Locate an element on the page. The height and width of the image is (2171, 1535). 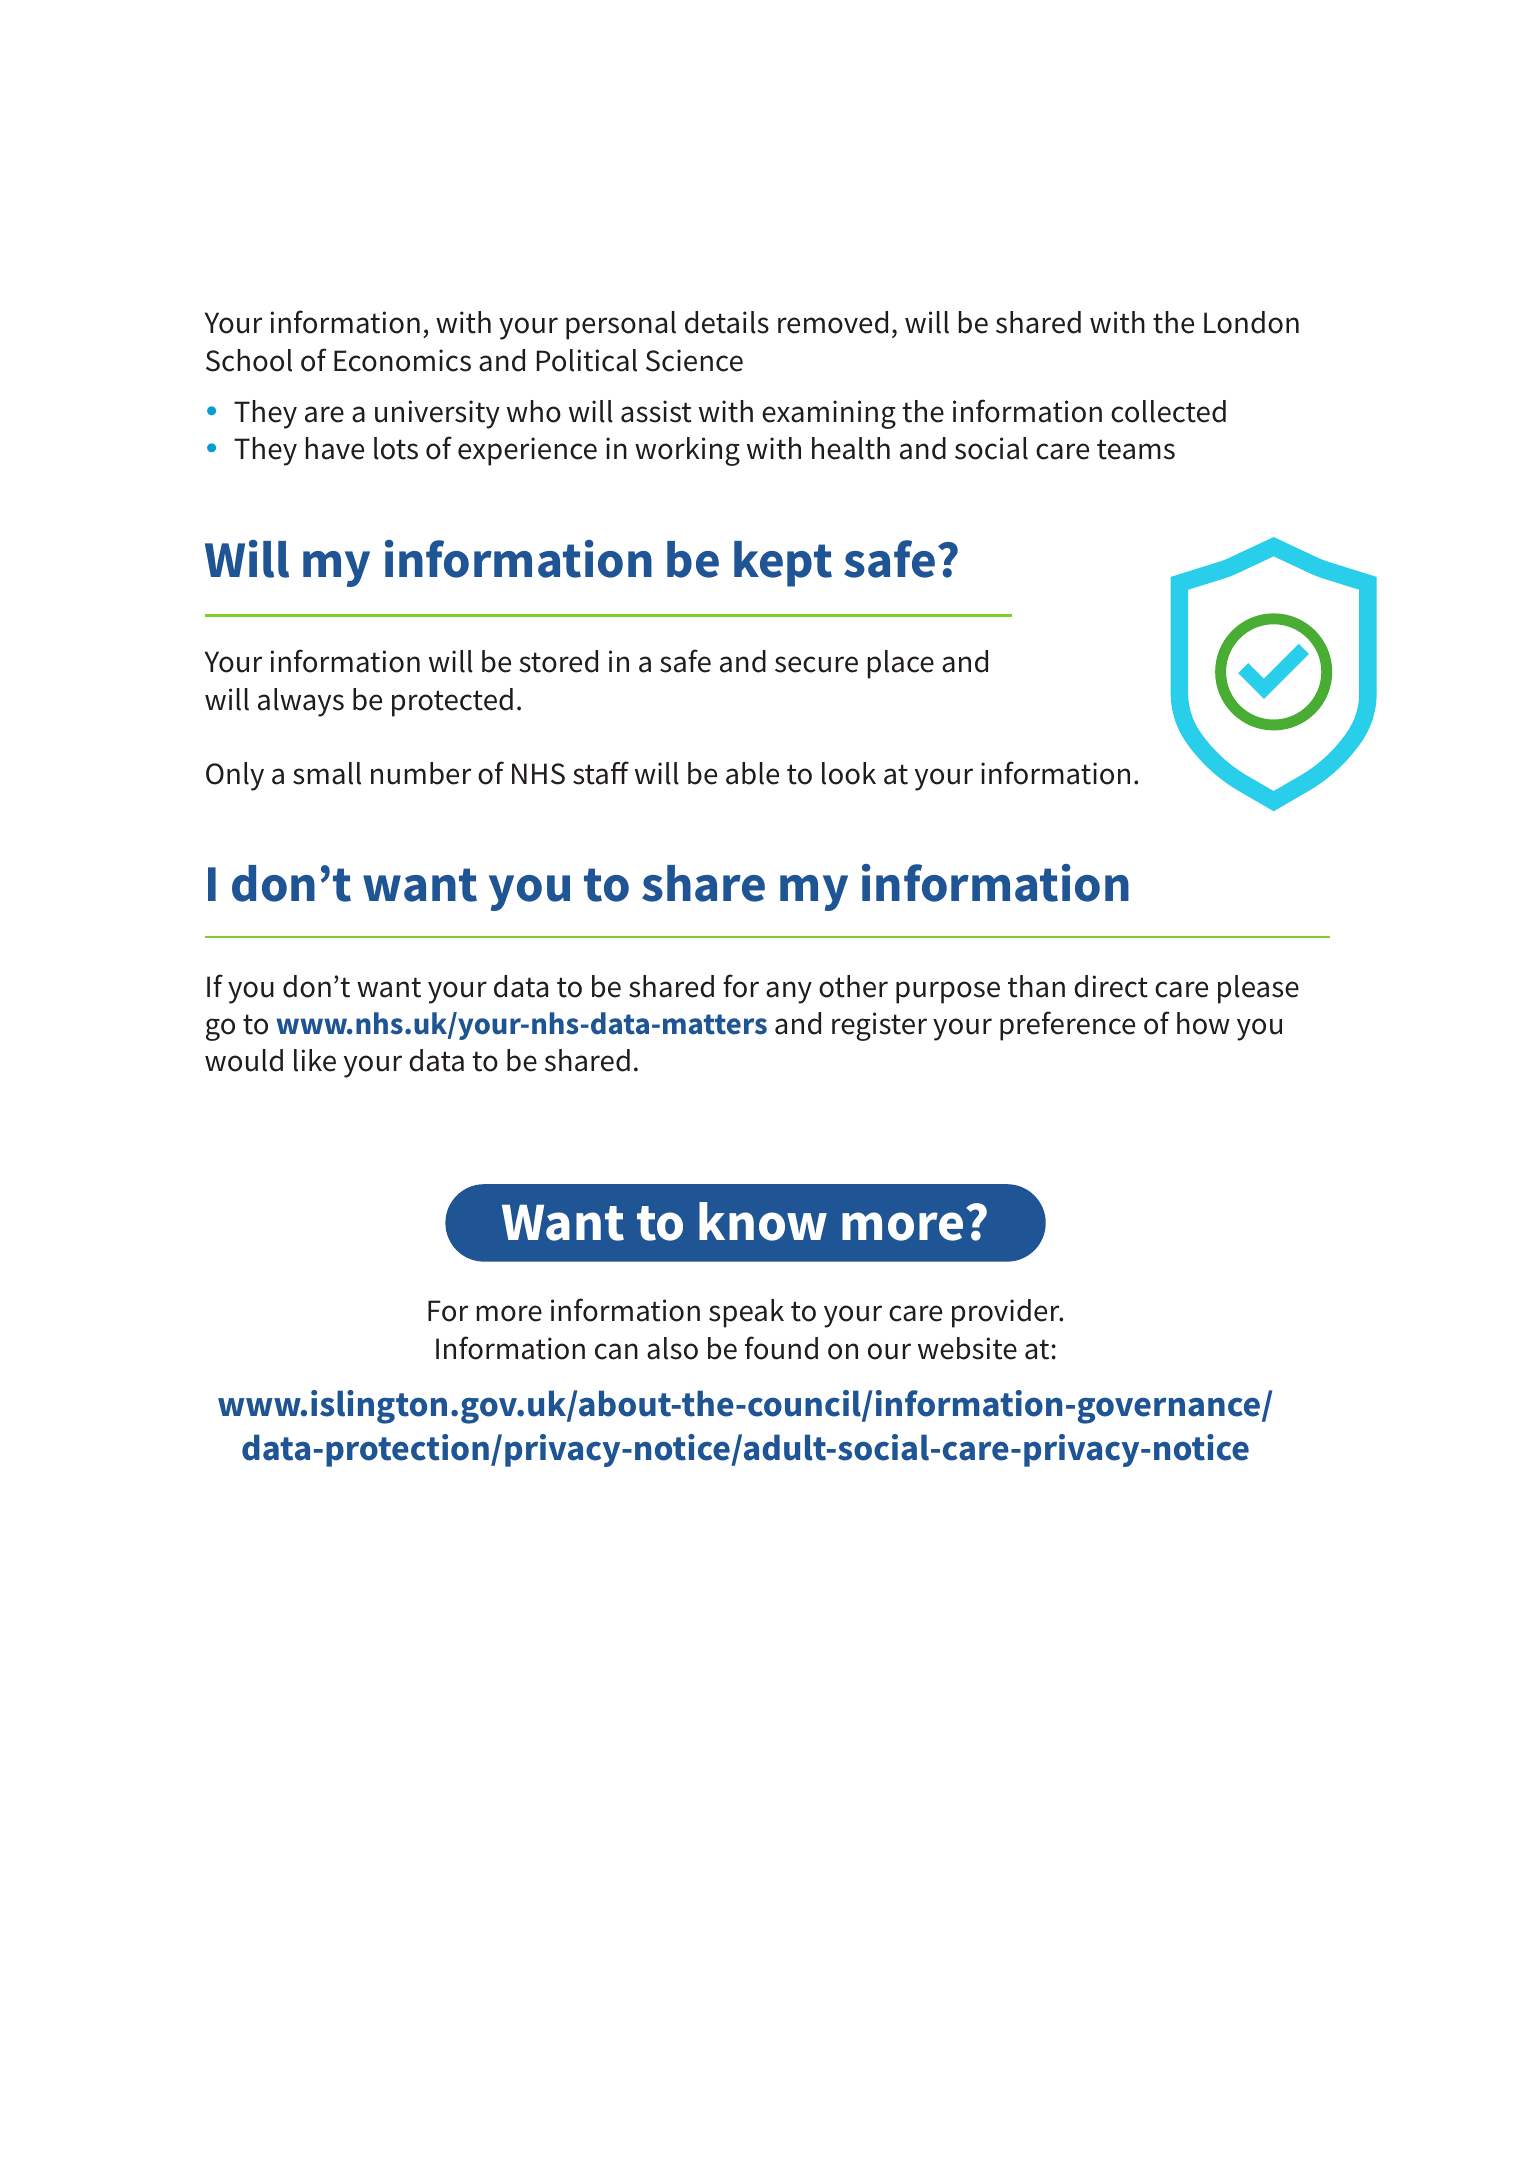
collected is located at coordinates (1168, 411).
